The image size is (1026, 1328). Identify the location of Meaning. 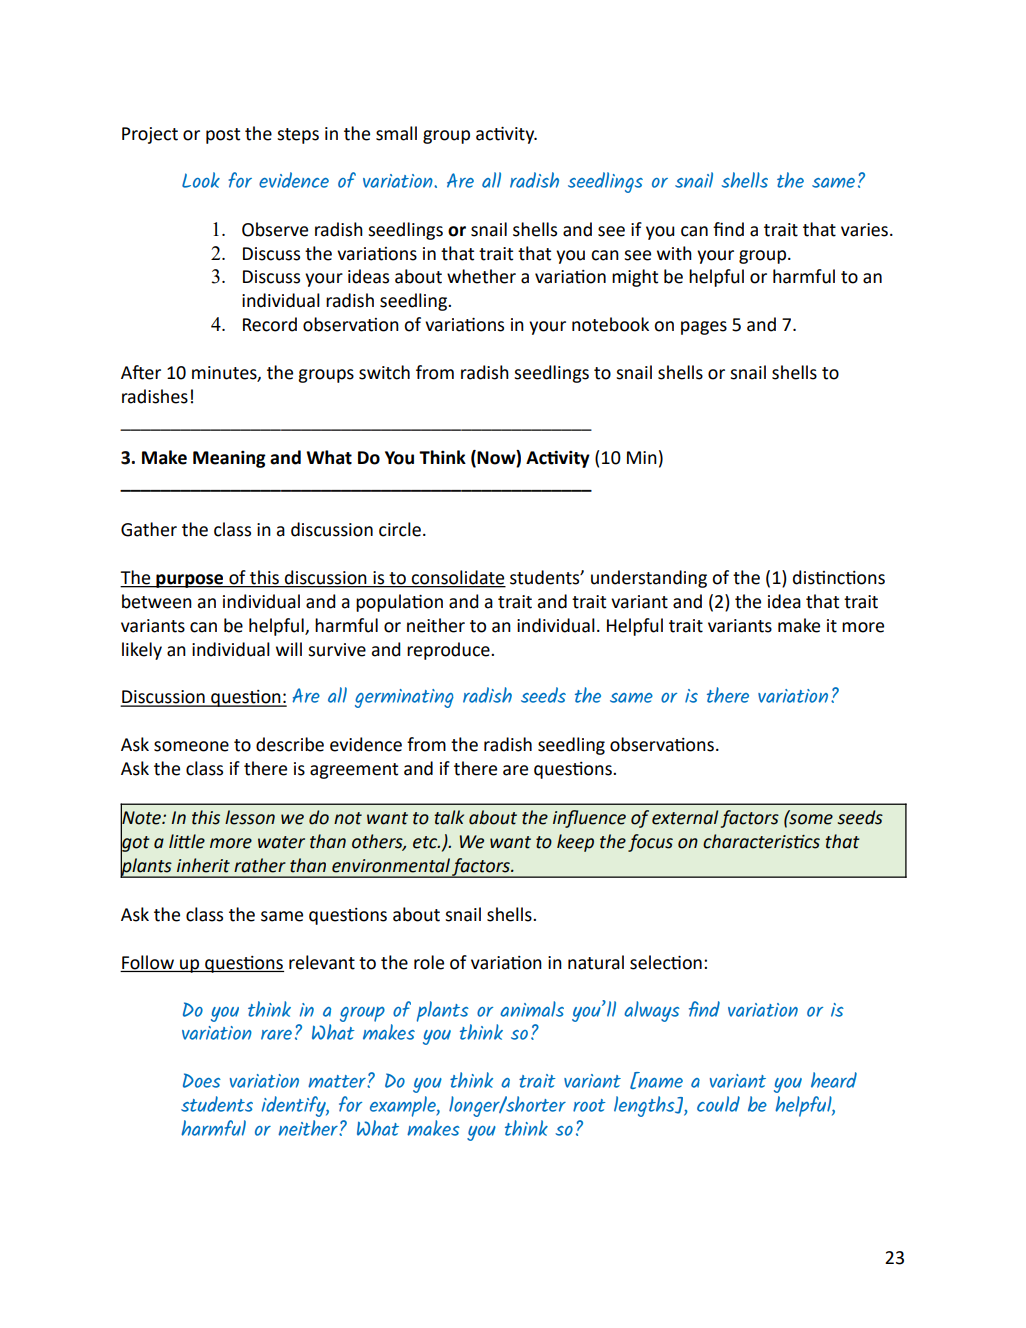
(229, 459).
